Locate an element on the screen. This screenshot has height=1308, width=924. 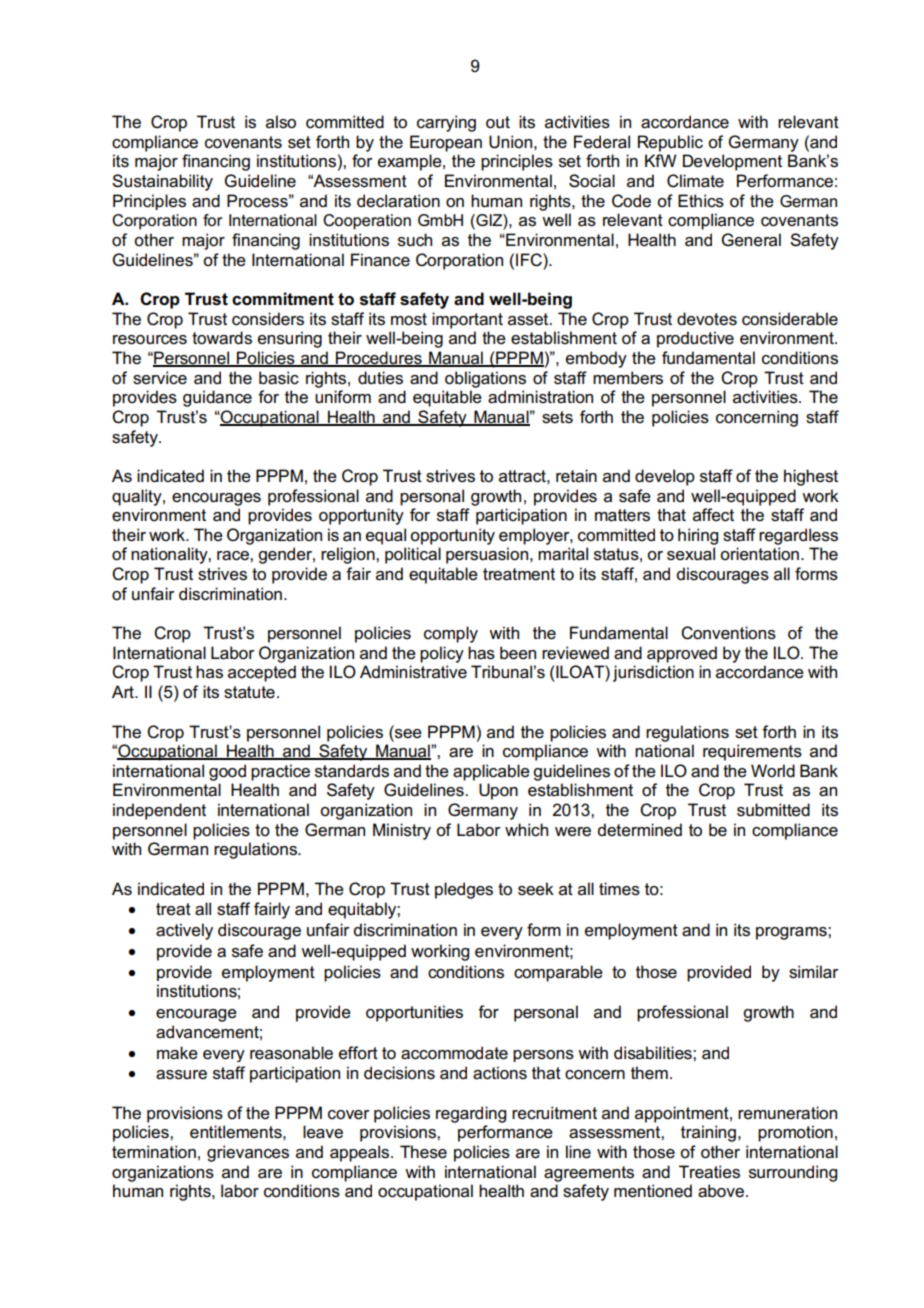
applicable is located at coordinates (491, 772).
